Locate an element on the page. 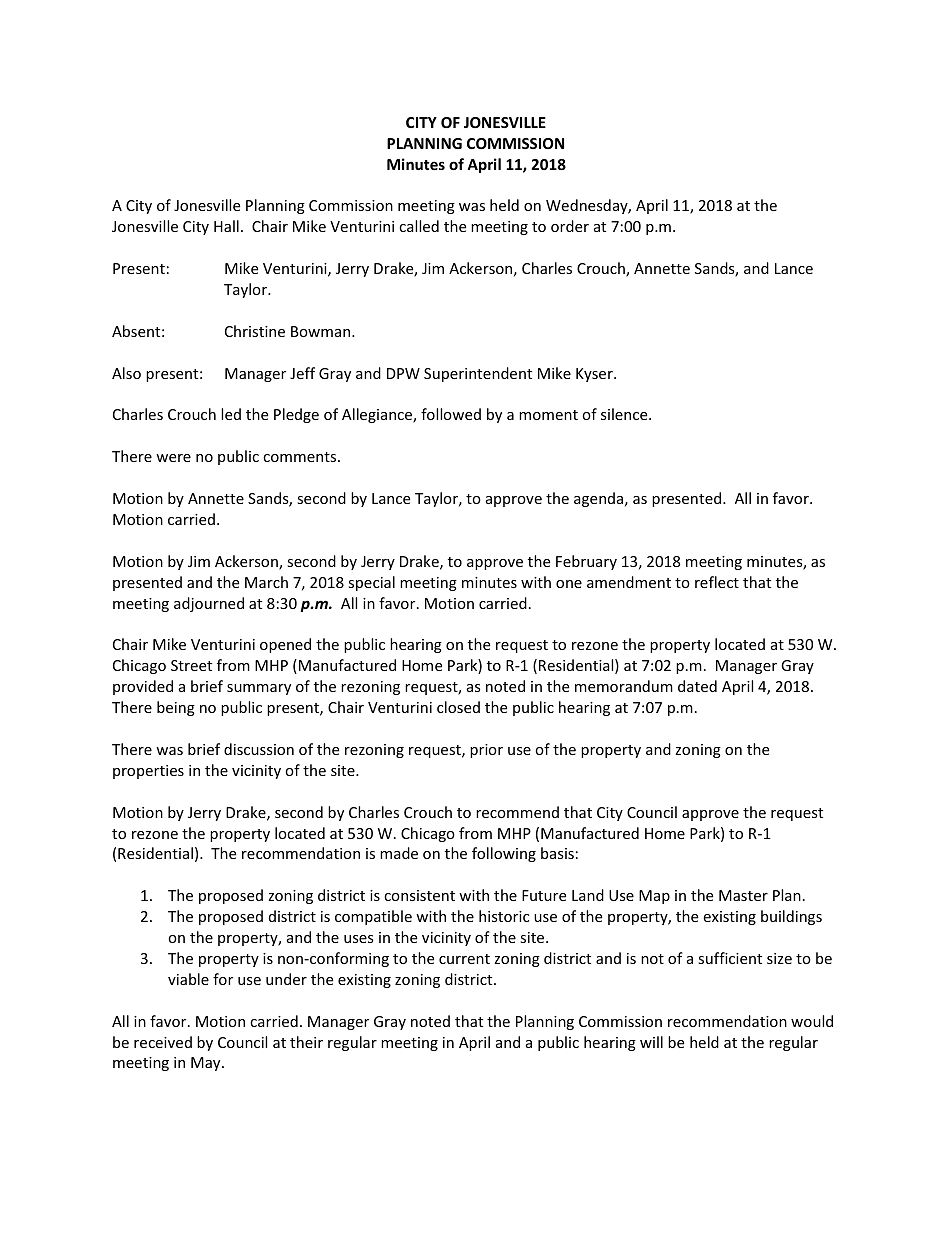 This document has height=1233, width=952. following is located at coordinates (504, 854).
